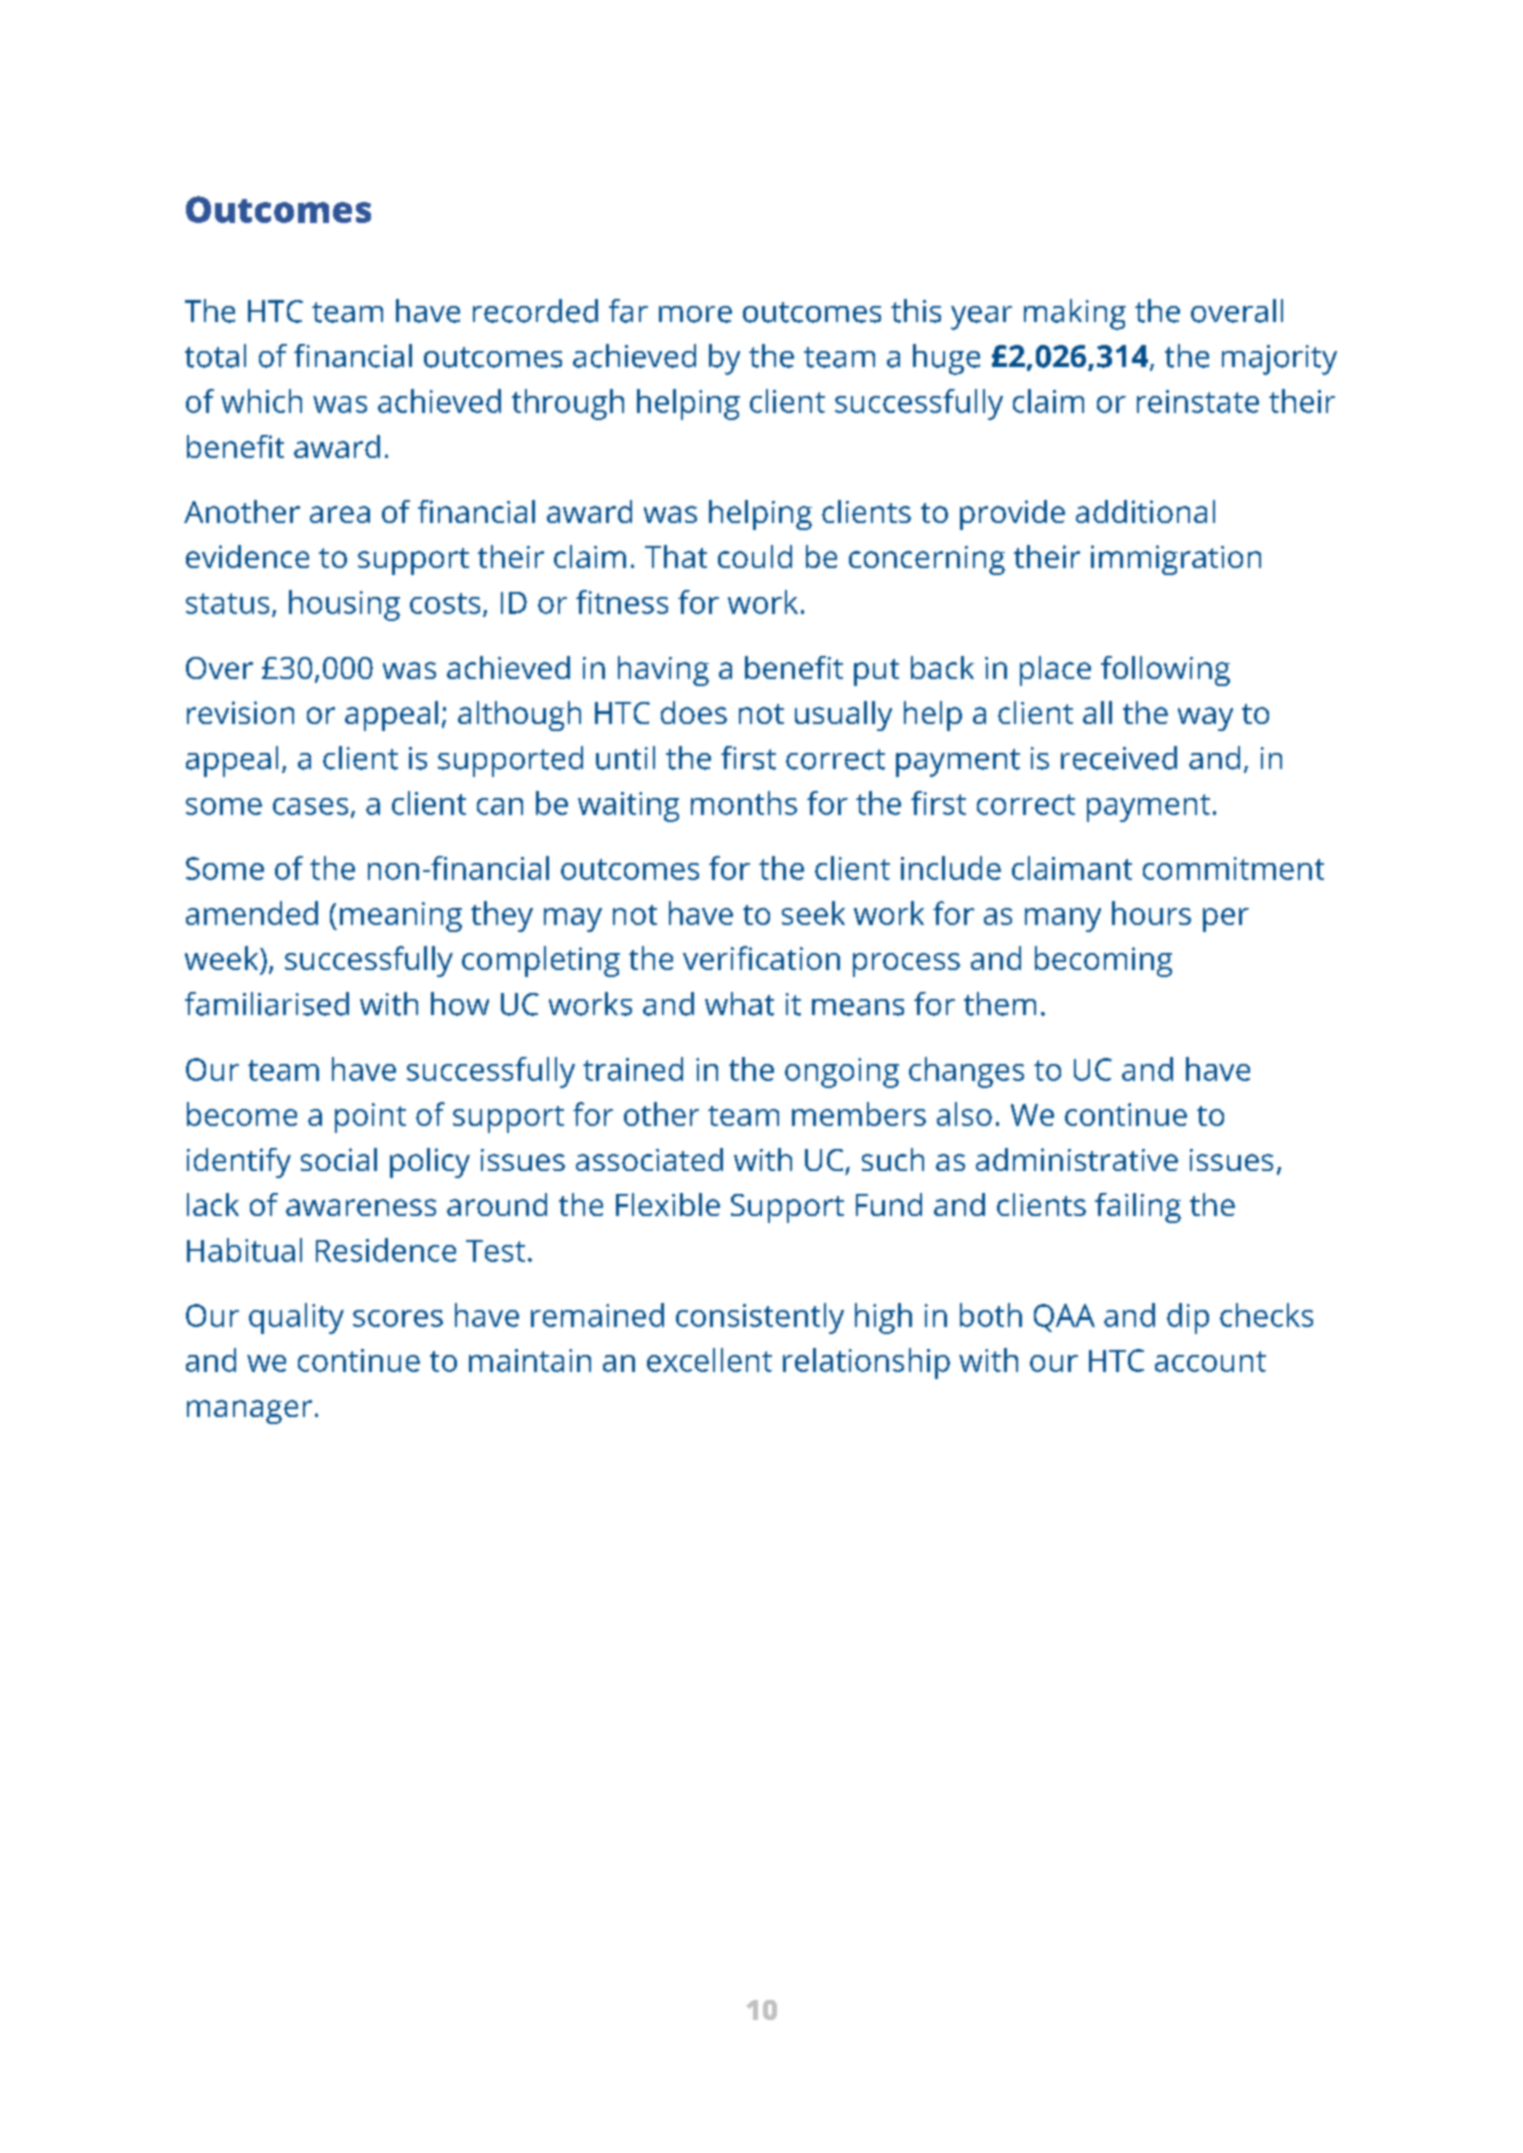 The width and height of the document is (1523, 2153). What do you see at coordinates (695, 314) in the document?
I see `more` at bounding box center [695, 314].
